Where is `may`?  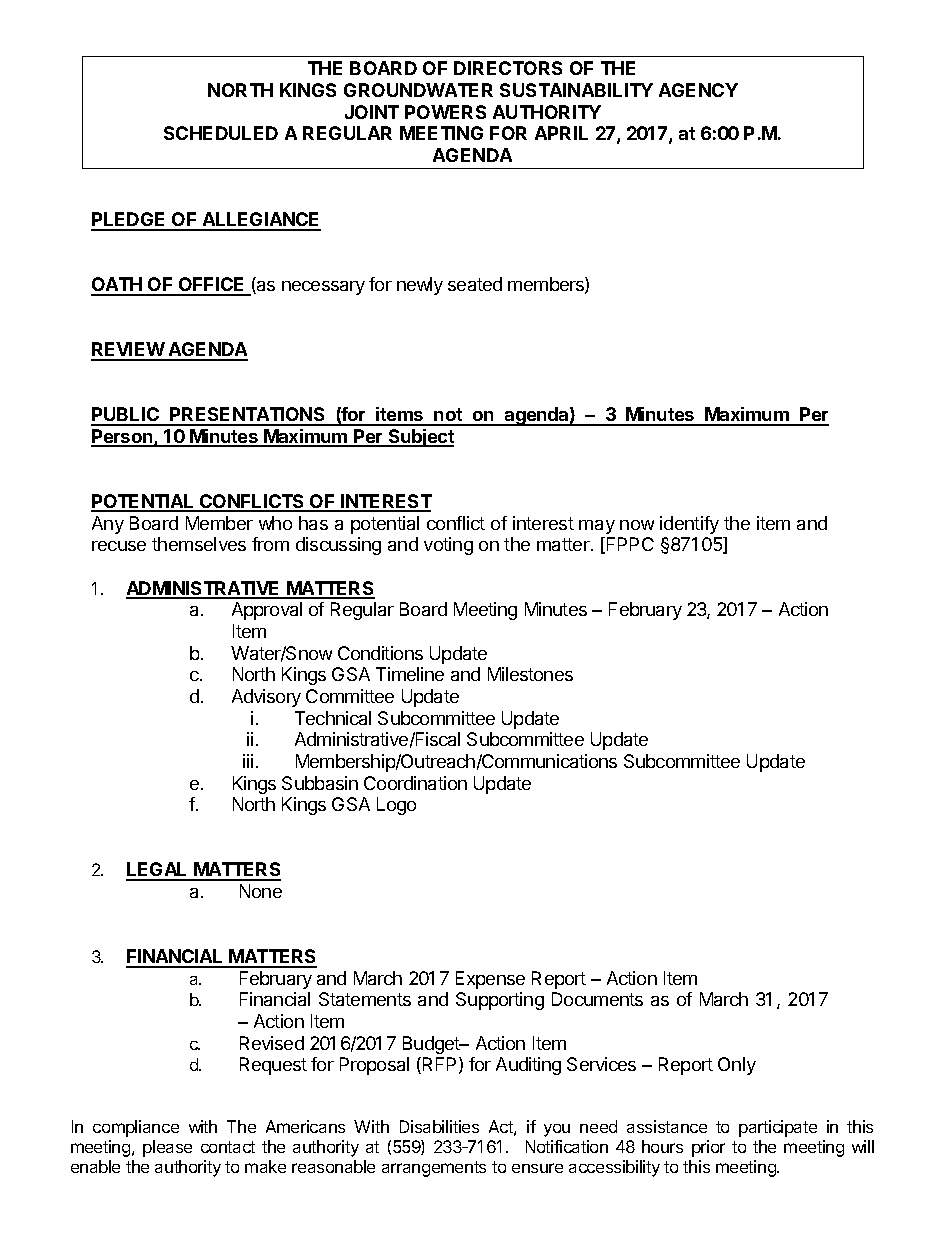
may is located at coordinates (597, 527).
